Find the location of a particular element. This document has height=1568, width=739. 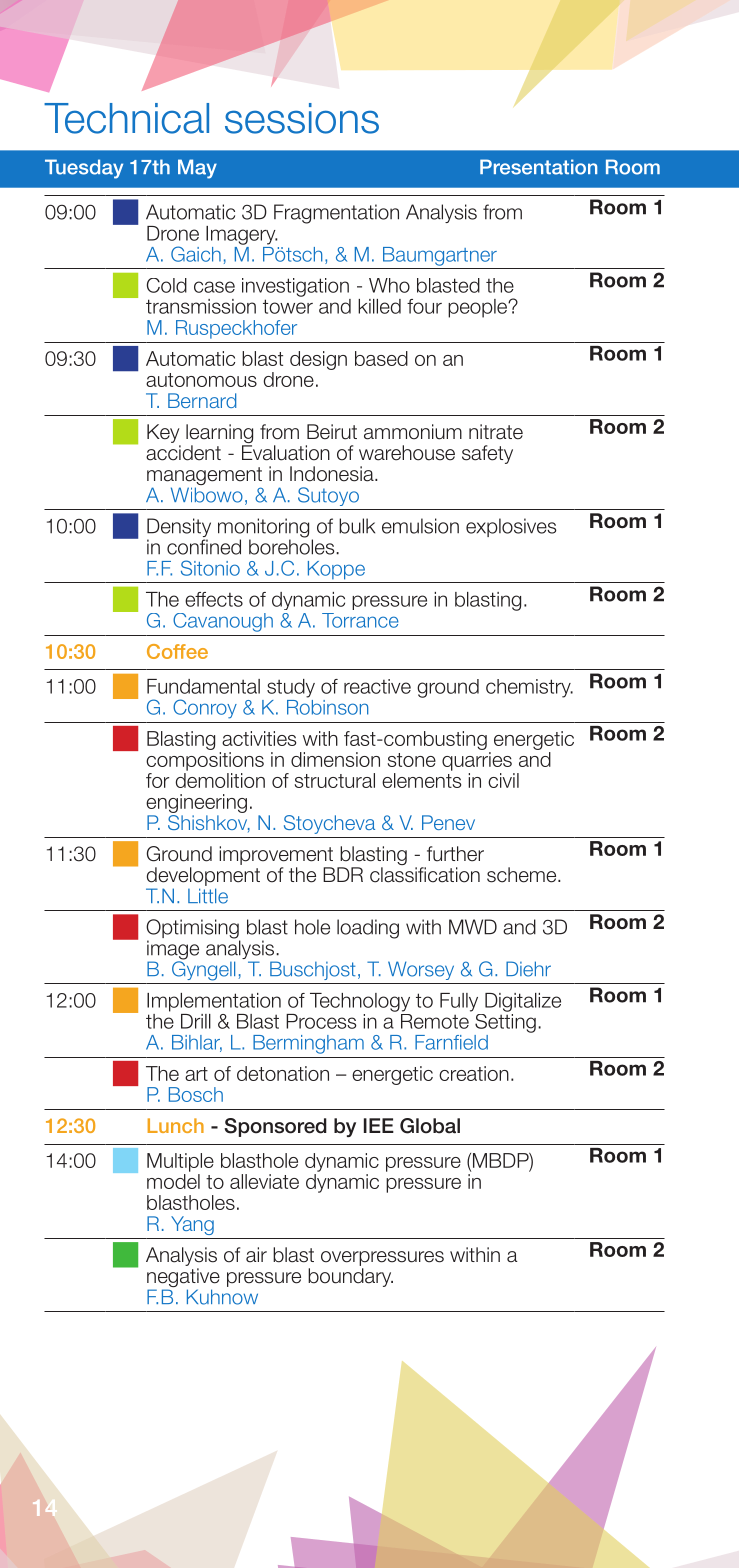

Technical is located at coordinates (126, 118).
